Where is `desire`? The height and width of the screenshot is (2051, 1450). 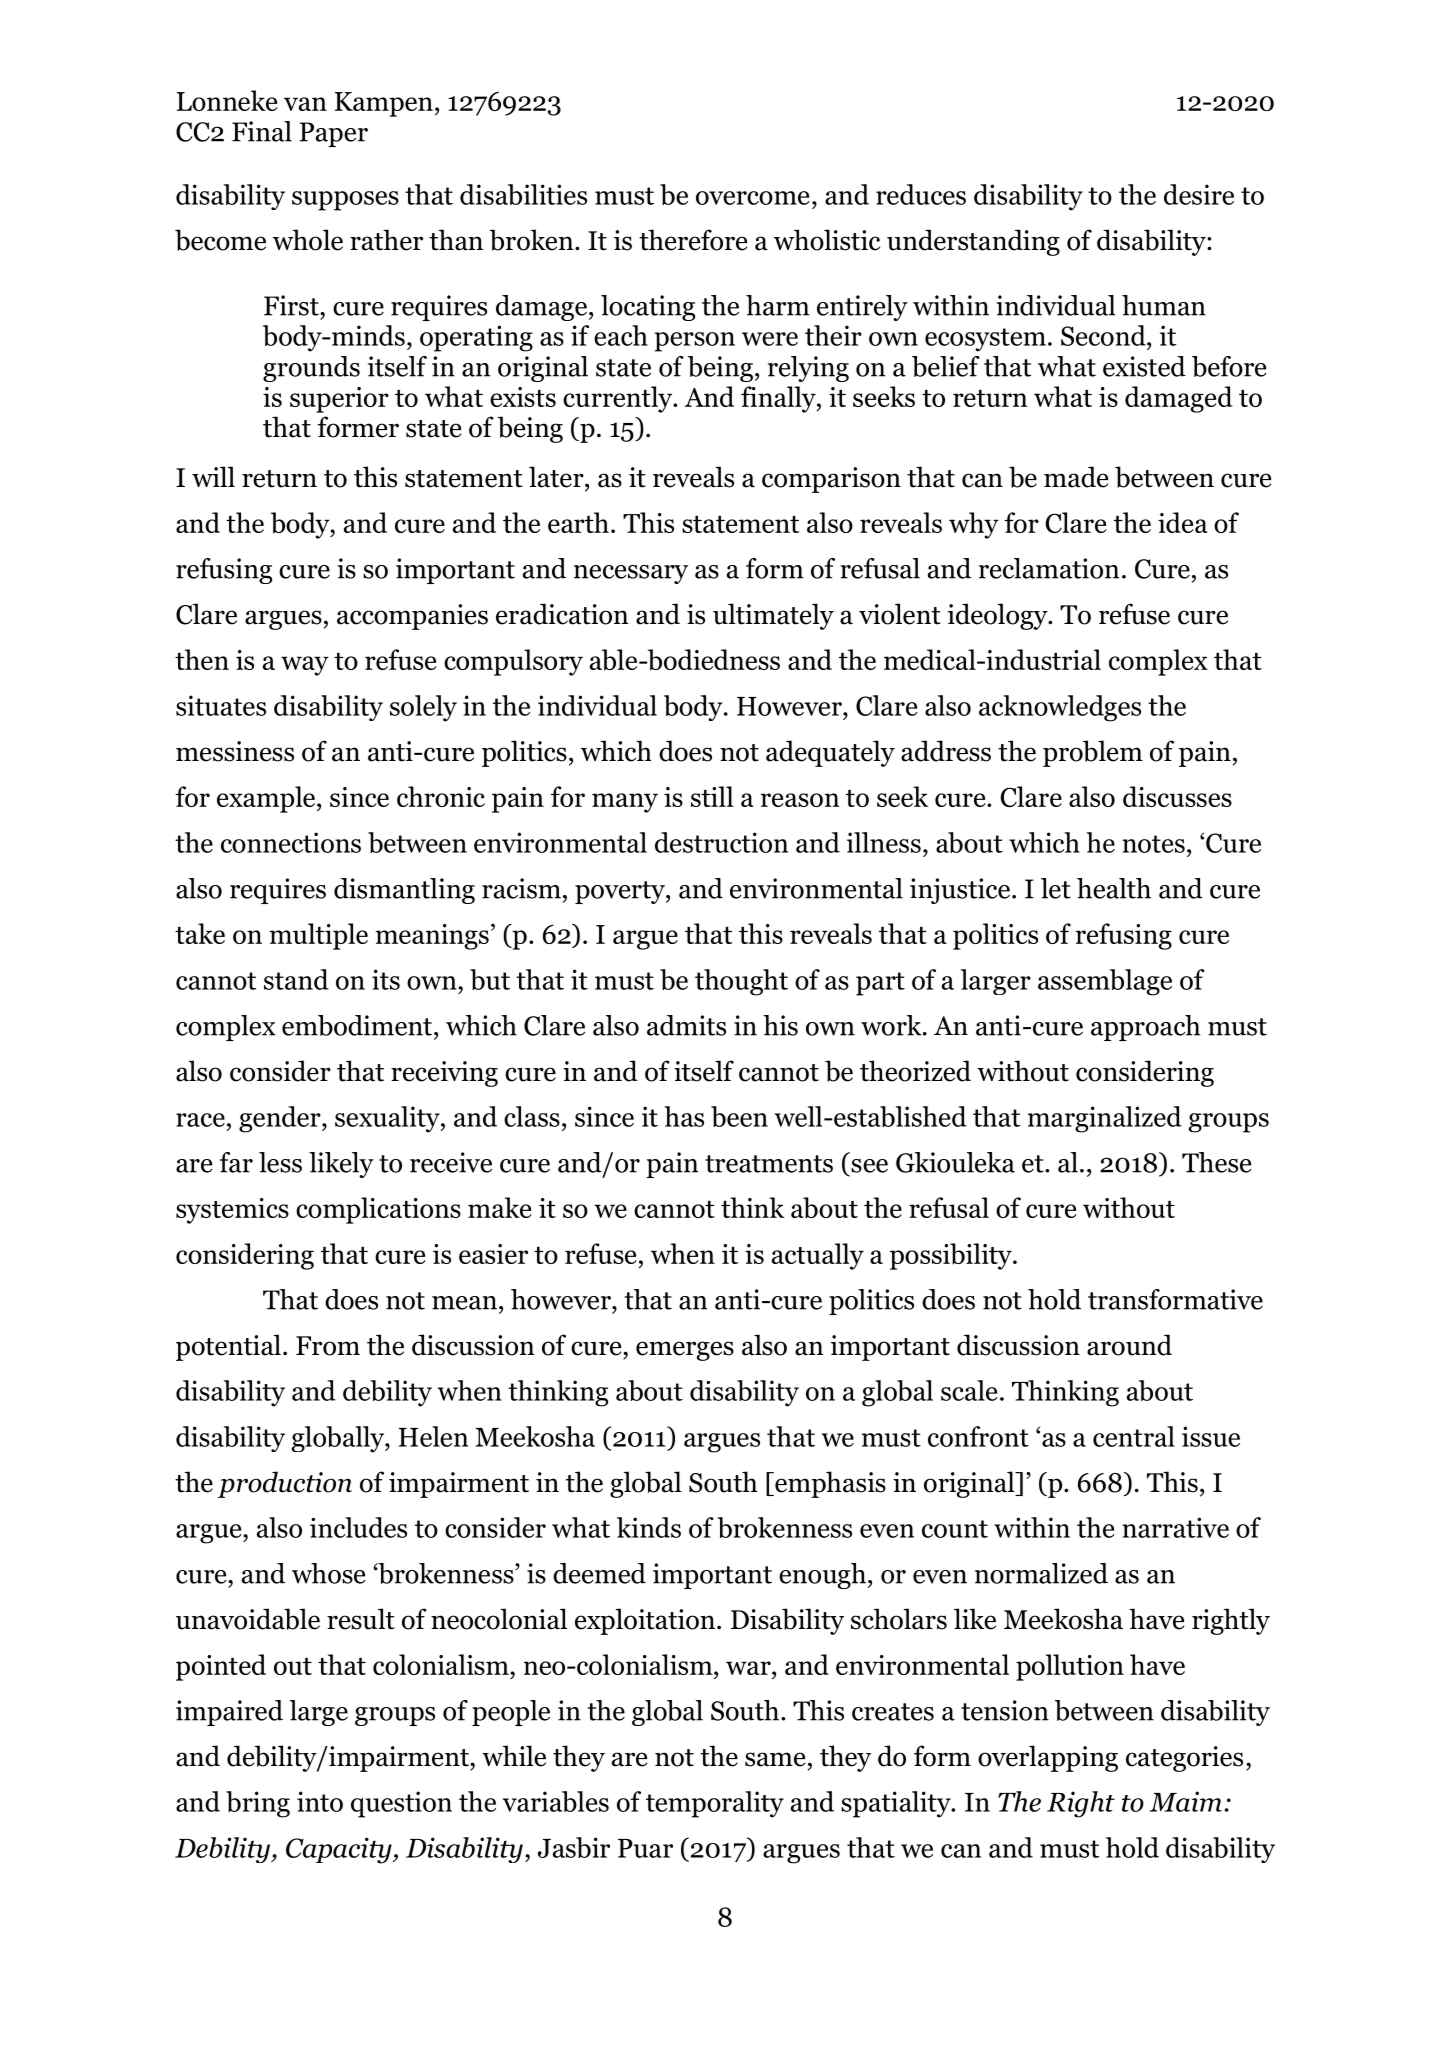
desire is located at coordinates (1199, 194).
